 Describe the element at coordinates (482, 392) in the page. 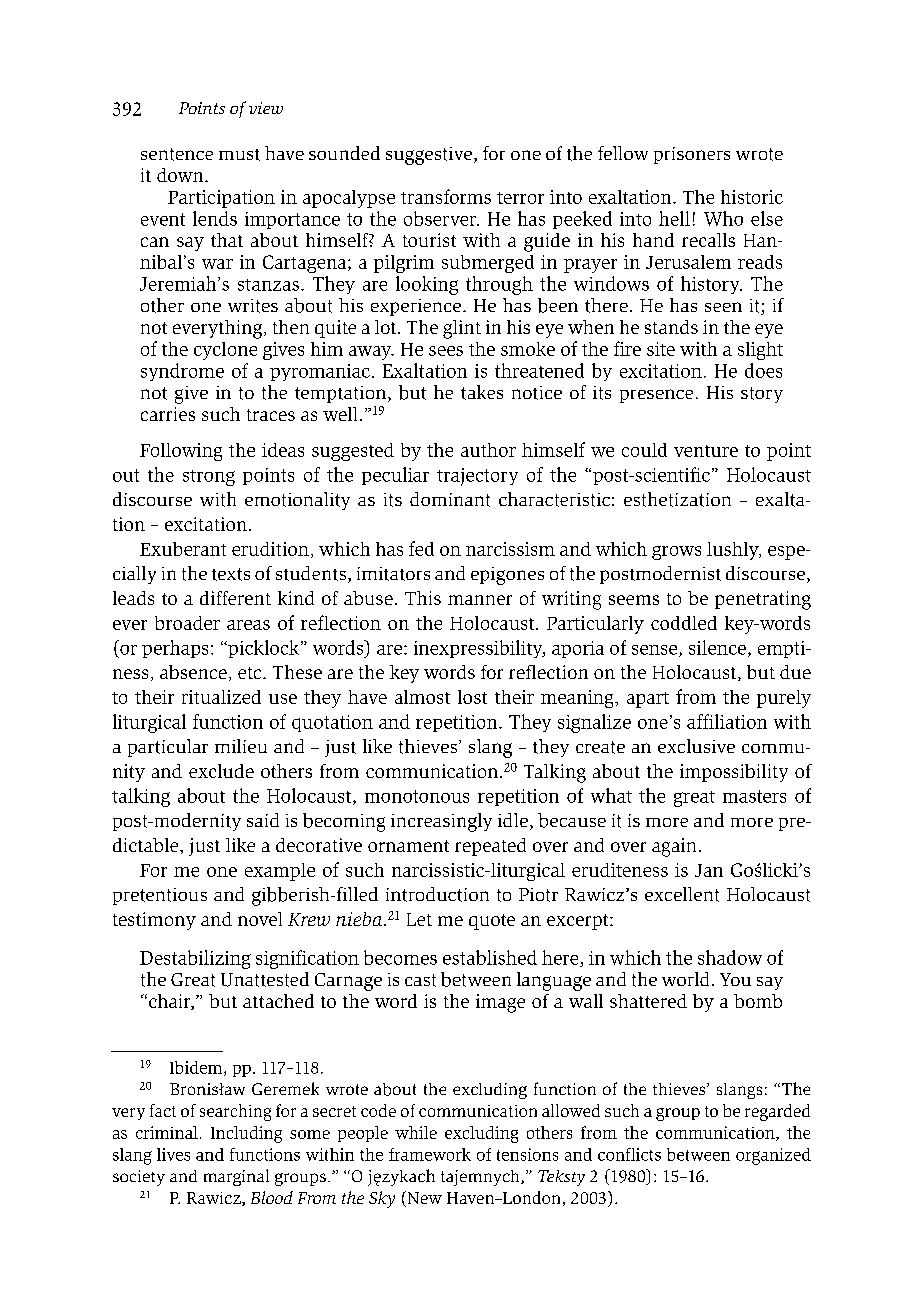

I see `takes` at that location.
